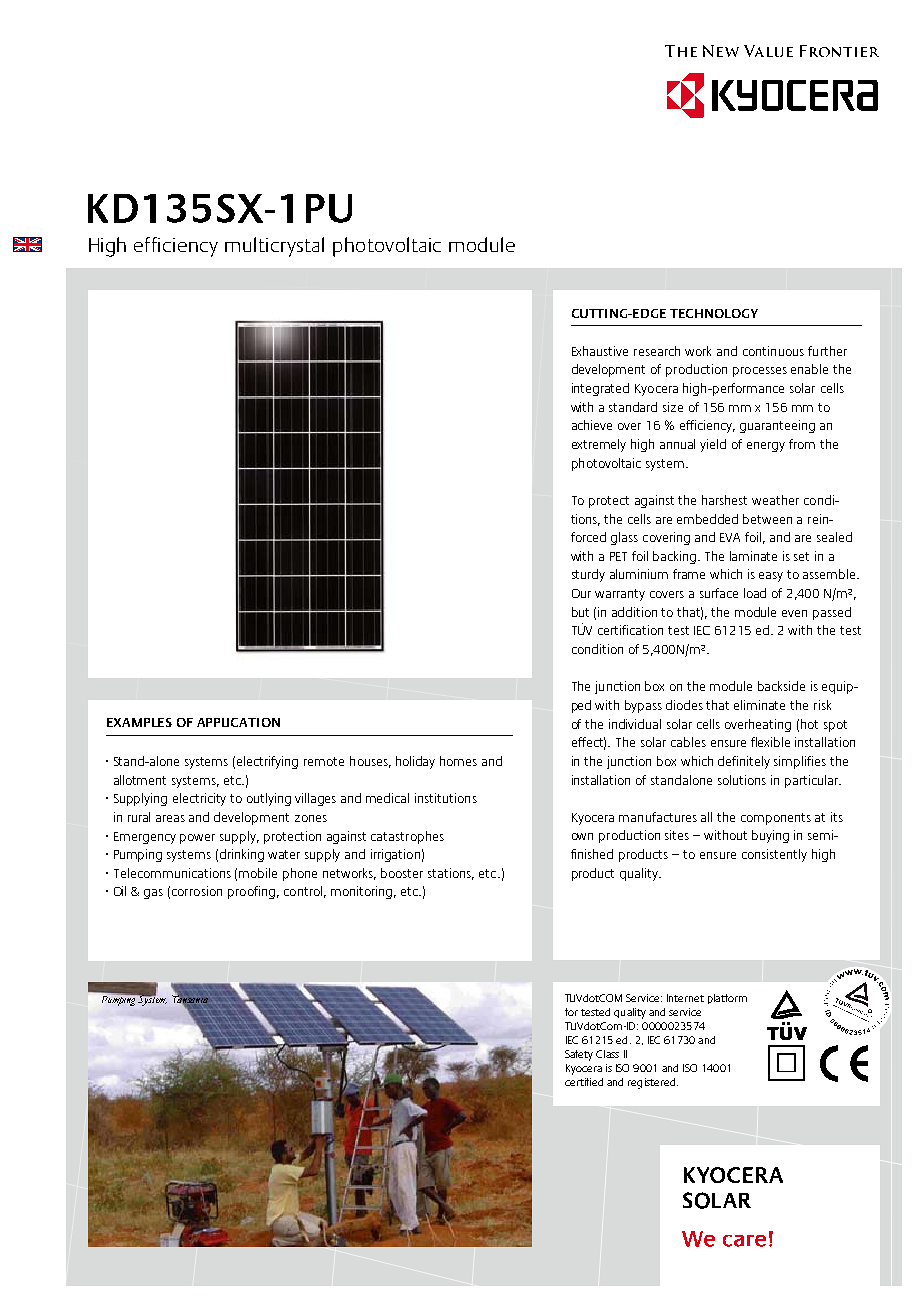  I want to click on integrated, so click(600, 389).
